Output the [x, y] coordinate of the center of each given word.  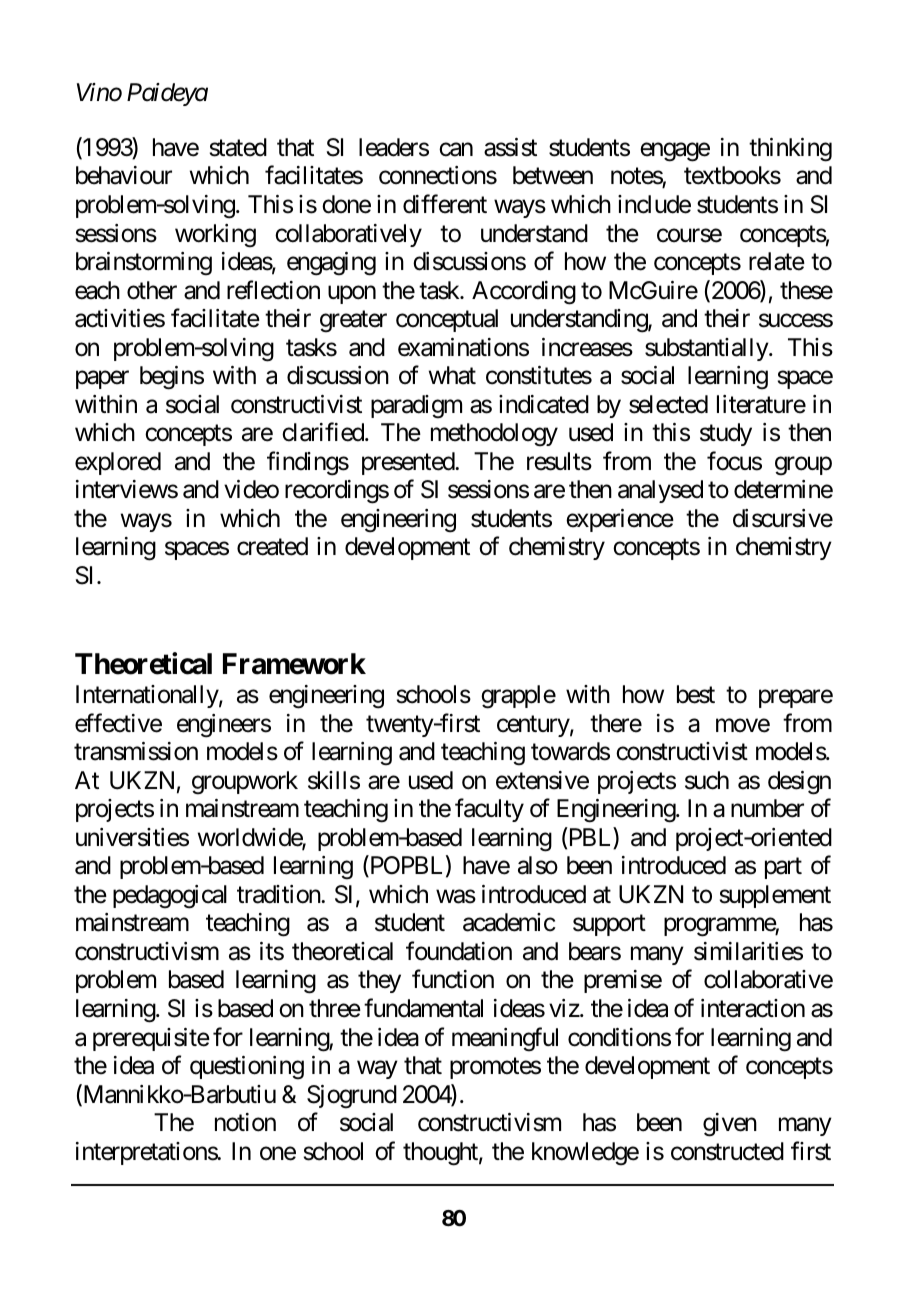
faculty [489, 810]
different [445, 204]
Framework [294, 664]
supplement [775, 896]
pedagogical [170, 897]
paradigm [416, 407]
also [538, 865]
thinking [790, 150]
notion [245, 1122]
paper [102, 380]
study [726, 434]
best [696, 694]
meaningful [505, 1039]
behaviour [124, 175]
